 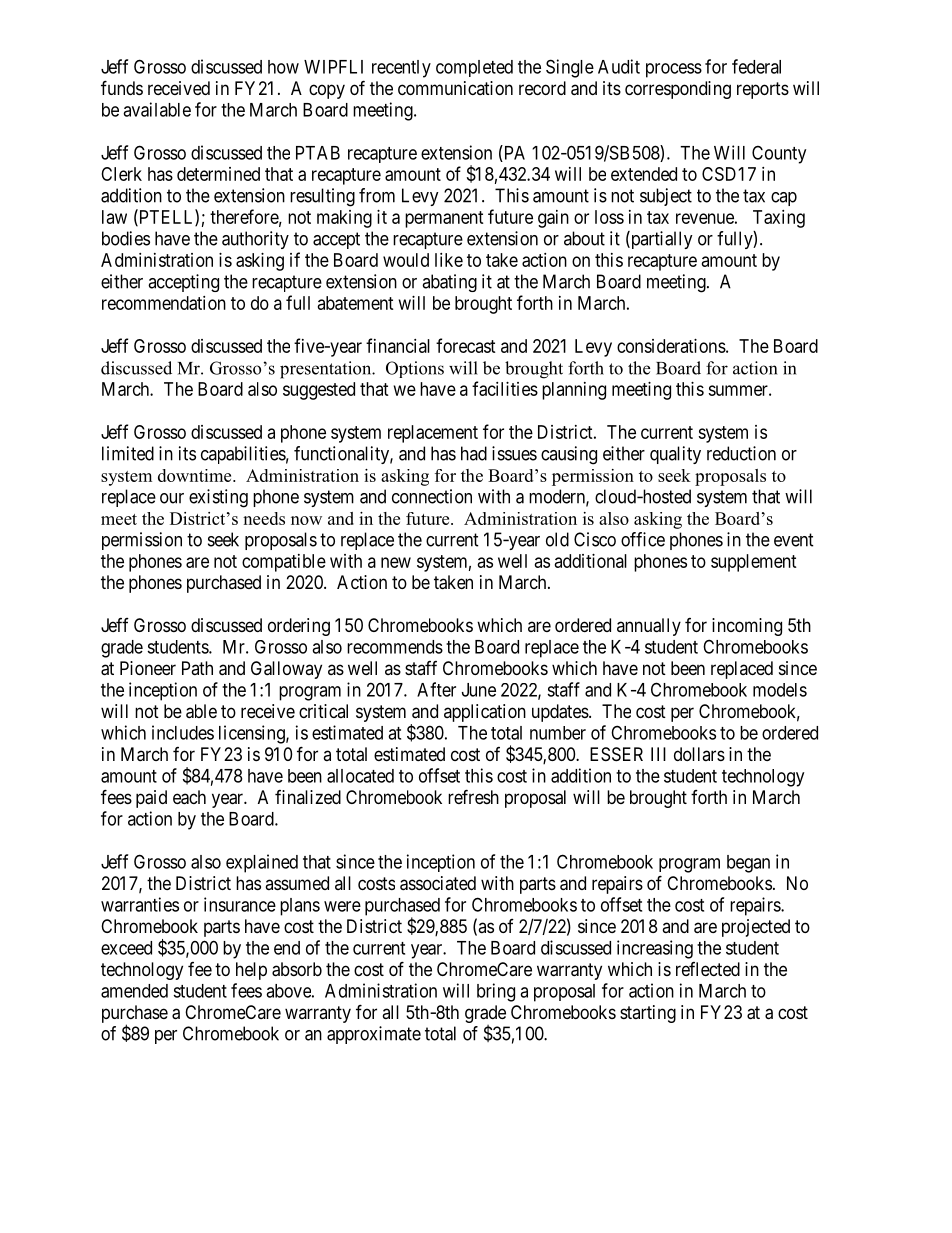 What do you see at coordinates (122, 87) in the page?
I see `funds` at bounding box center [122, 87].
